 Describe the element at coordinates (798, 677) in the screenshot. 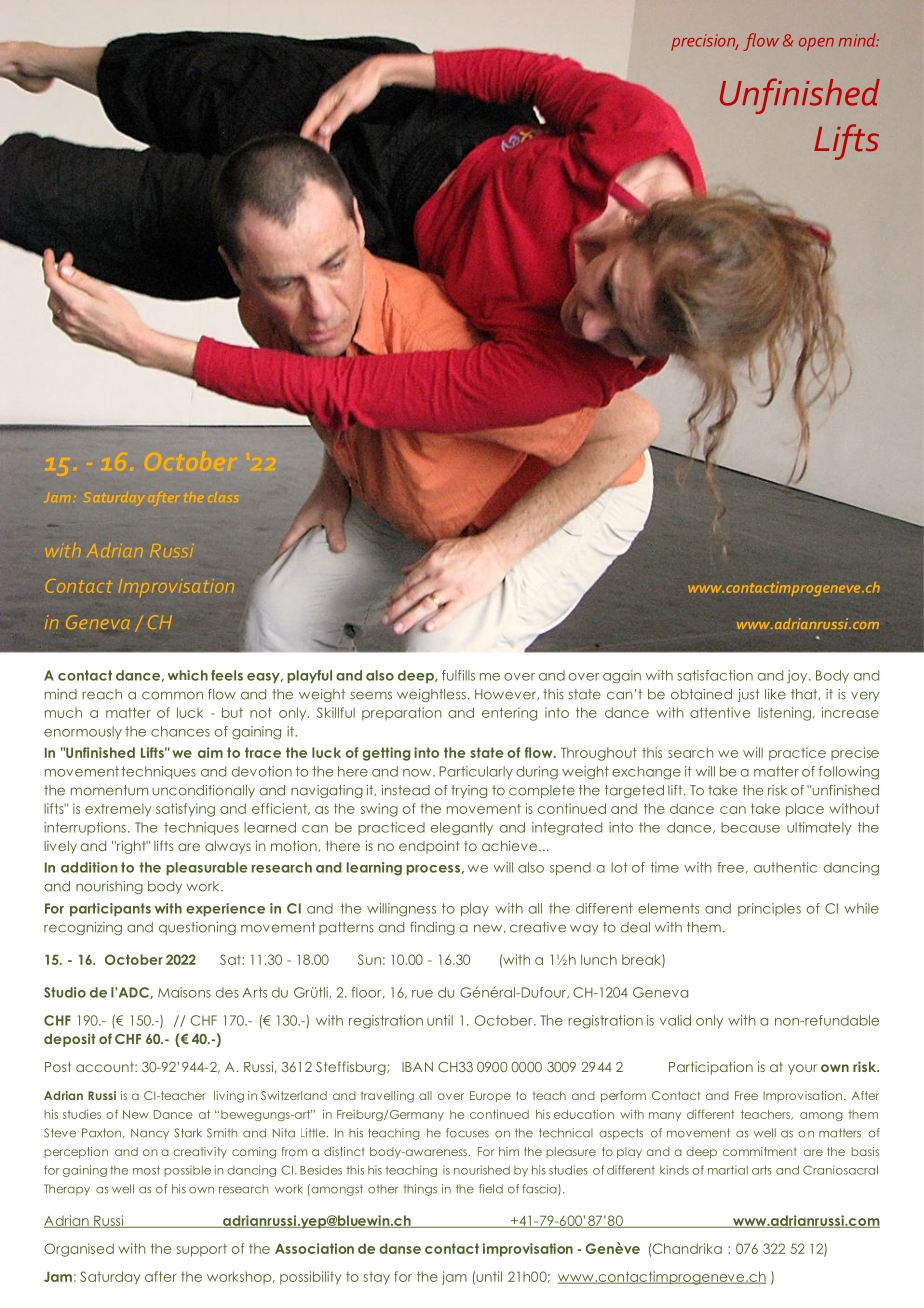

I see `joy` at that location.
